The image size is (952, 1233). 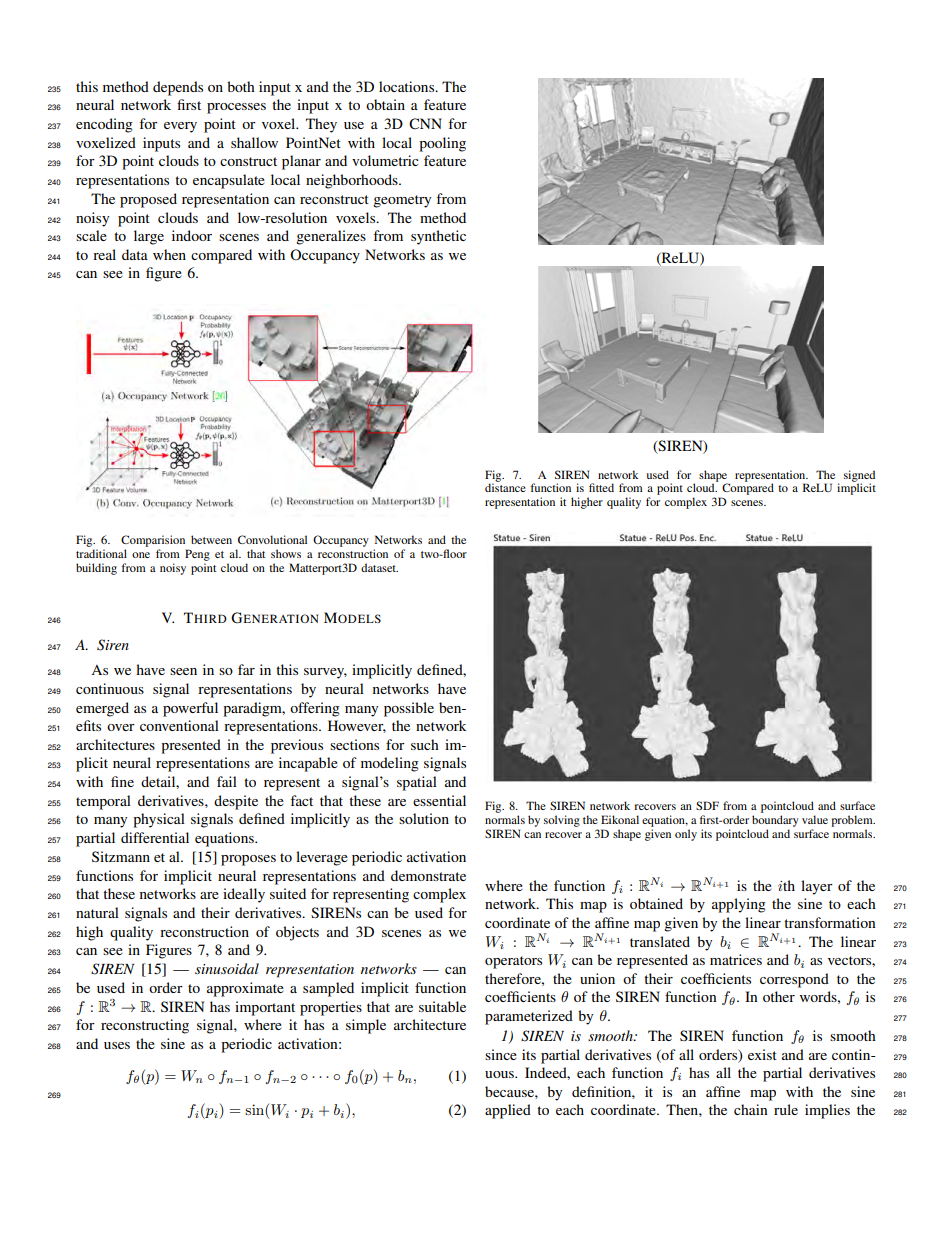 What do you see at coordinates (859, 477) in the image?
I see `signed` at bounding box center [859, 477].
